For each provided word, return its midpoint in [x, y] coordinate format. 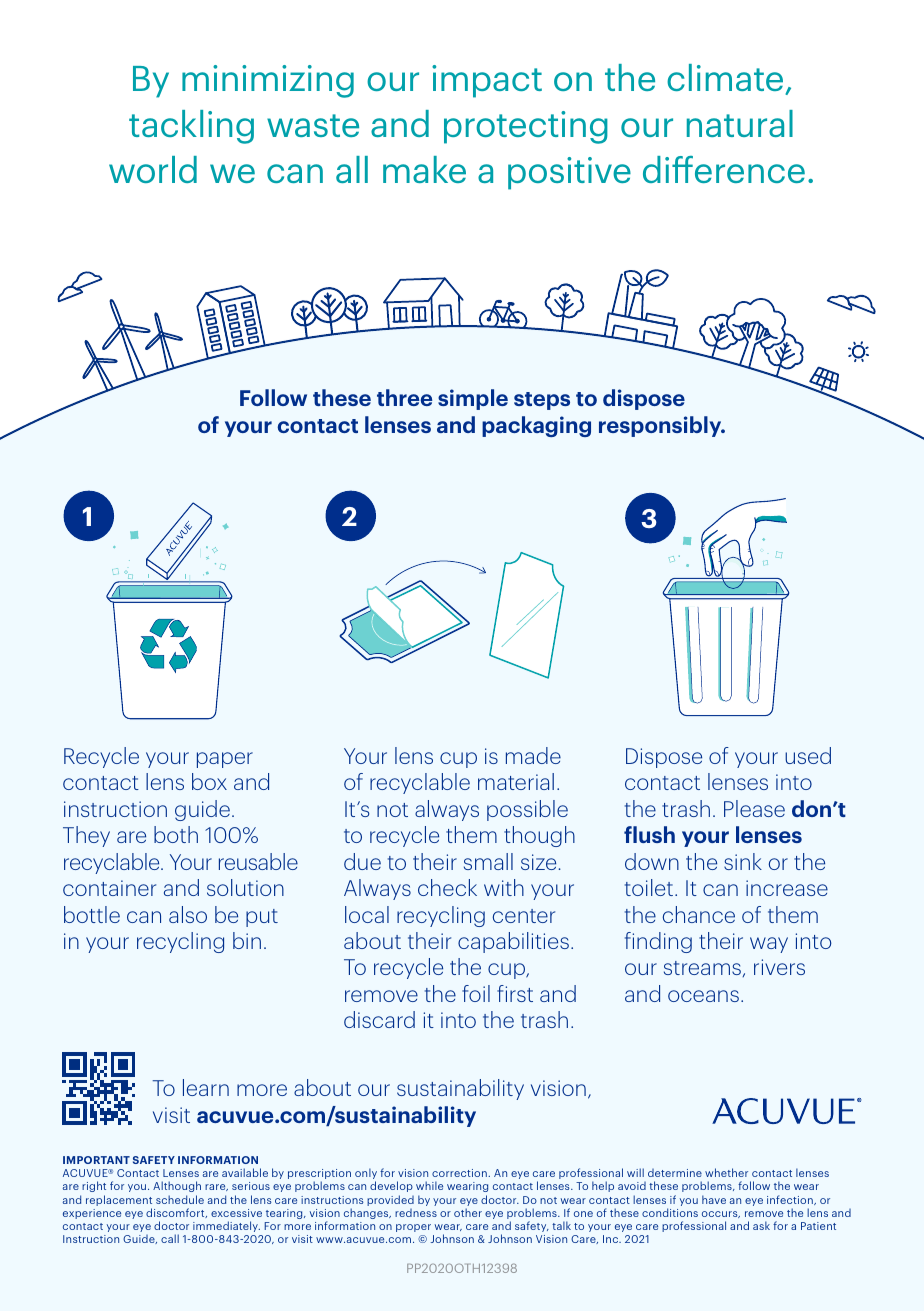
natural [740, 123]
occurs [721, 1214]
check [447, 887]
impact [487, 81]
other [468, 1212]
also [188, 914]
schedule [180, 1199]
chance [698, 914]
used [808, 755]
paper [225, 760]
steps [542, 401]
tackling [191, 127]
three [404, 397]
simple [473, 399]
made [533, 755]
